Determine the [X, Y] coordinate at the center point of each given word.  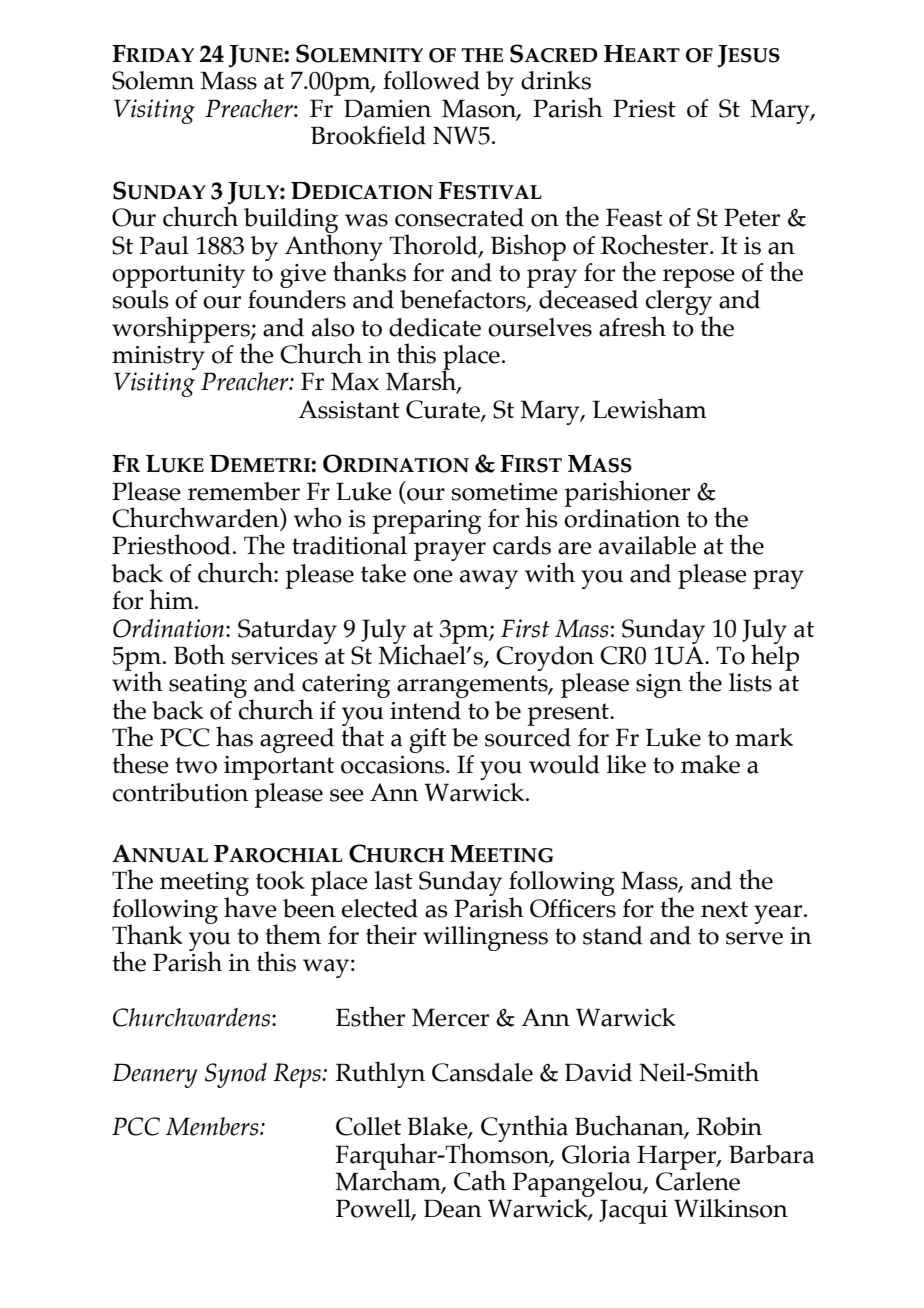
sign [659, 686]
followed [431, 80]
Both [199, 654]
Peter [752, 217]
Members [213, 1126]
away [489, 579]
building [291, 221]
